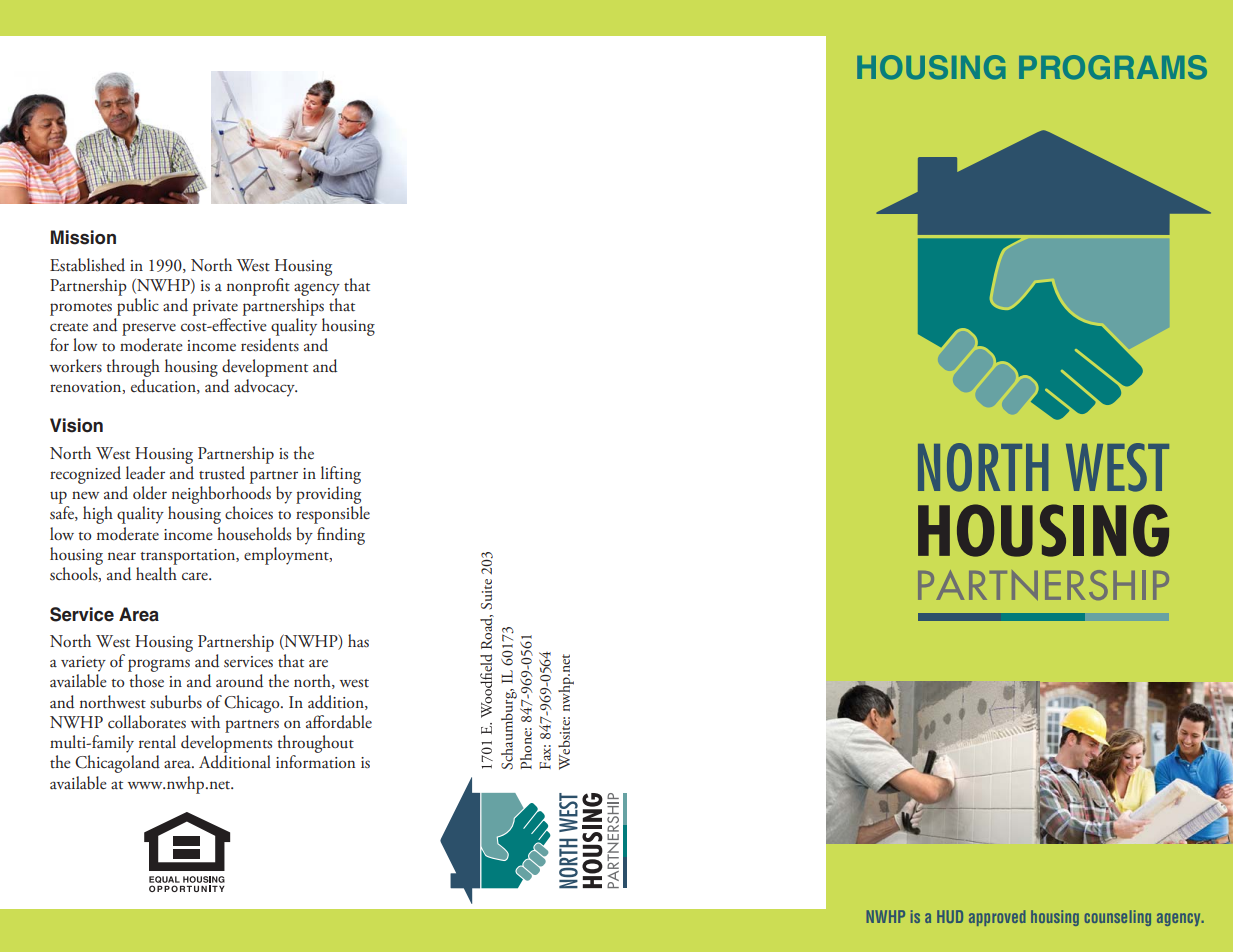 The height and width of the page is (952, 1233). What do you see at coordinates (315, 761) in the page?
I see `information` at bounding box center [315, 761].
